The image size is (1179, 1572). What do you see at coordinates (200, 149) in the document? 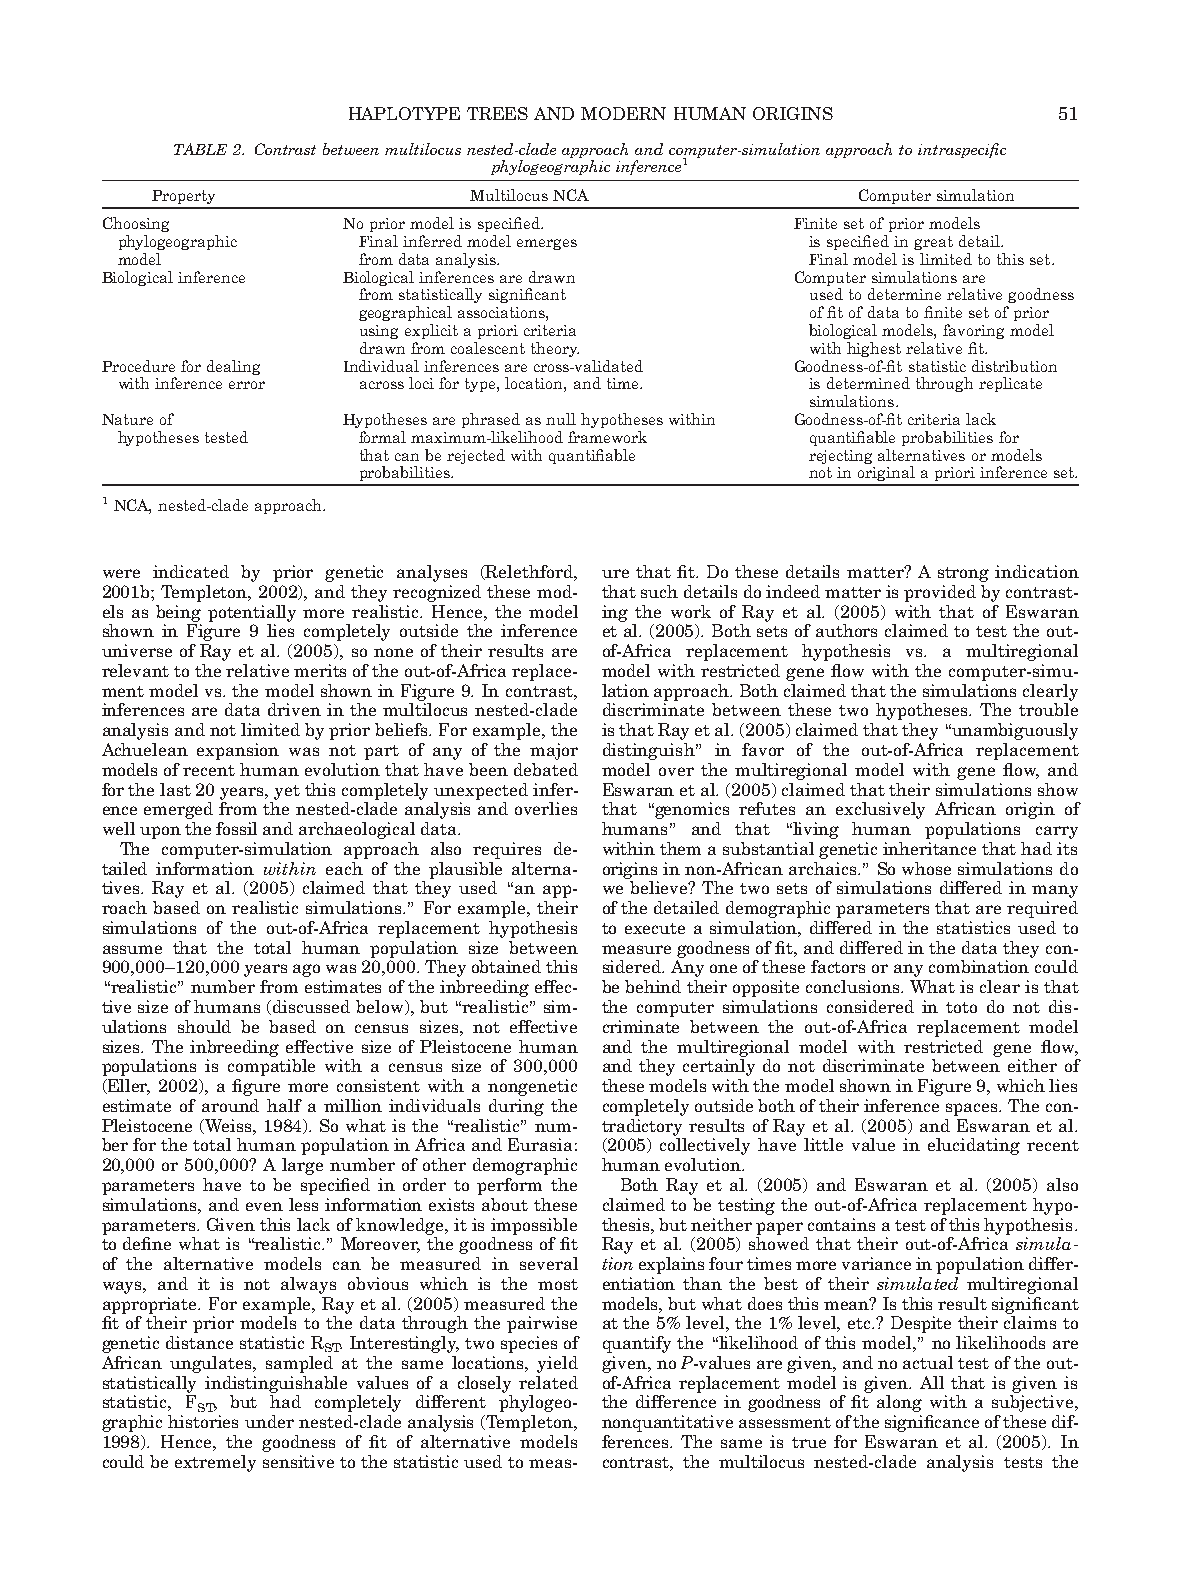
I see `TABLE` at bounding box center [200, 149].
